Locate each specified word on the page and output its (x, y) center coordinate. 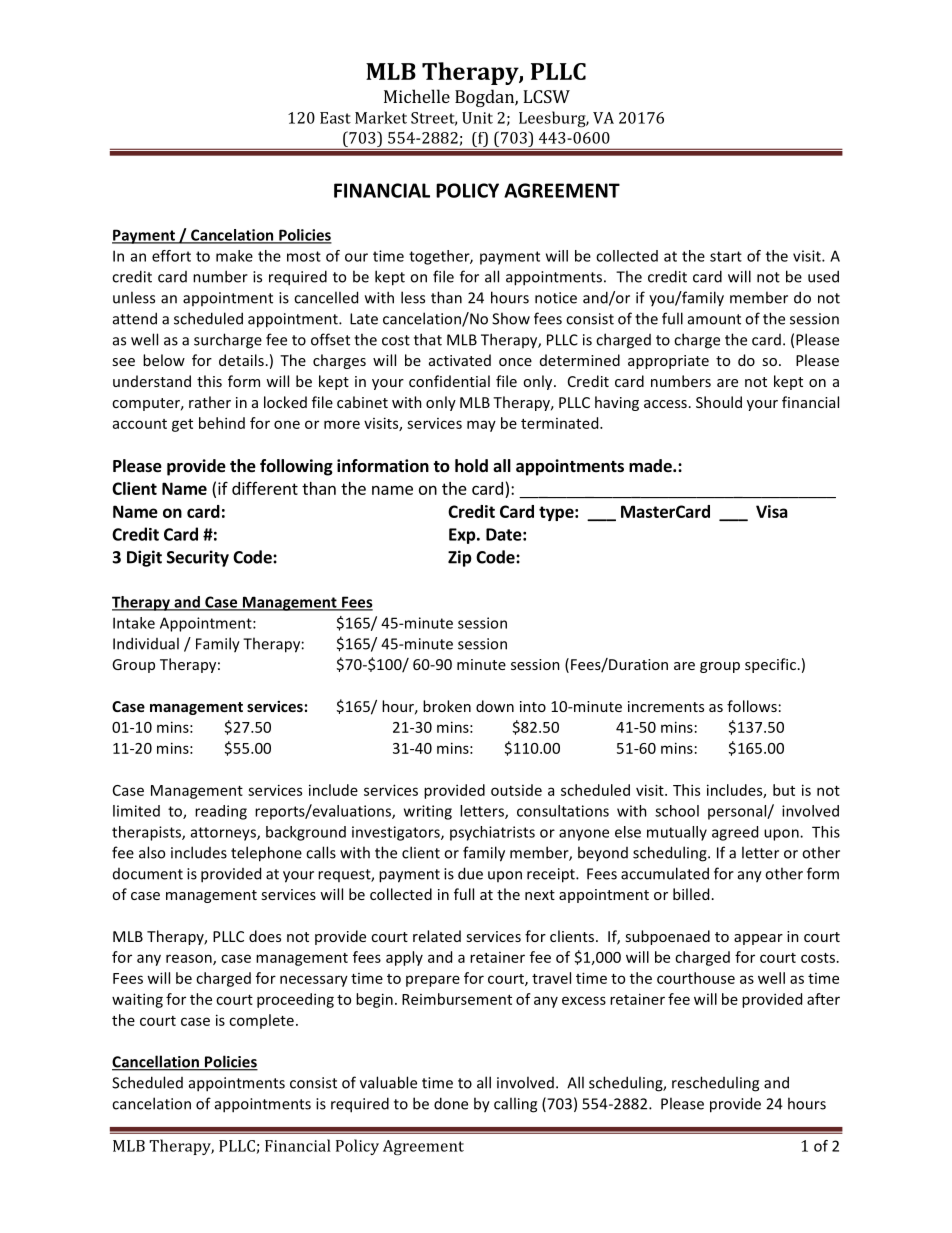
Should (719, 402)
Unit (477, 118)
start (726, 256)
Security (198, 558)
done (451, 1103)
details (241, 360)
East (335, 118)
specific (770, 665)
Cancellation (156, 1062)
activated (460, 360)
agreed (735, 833)
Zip (460, 558)
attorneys (224, 834)
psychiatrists (492, 833)
